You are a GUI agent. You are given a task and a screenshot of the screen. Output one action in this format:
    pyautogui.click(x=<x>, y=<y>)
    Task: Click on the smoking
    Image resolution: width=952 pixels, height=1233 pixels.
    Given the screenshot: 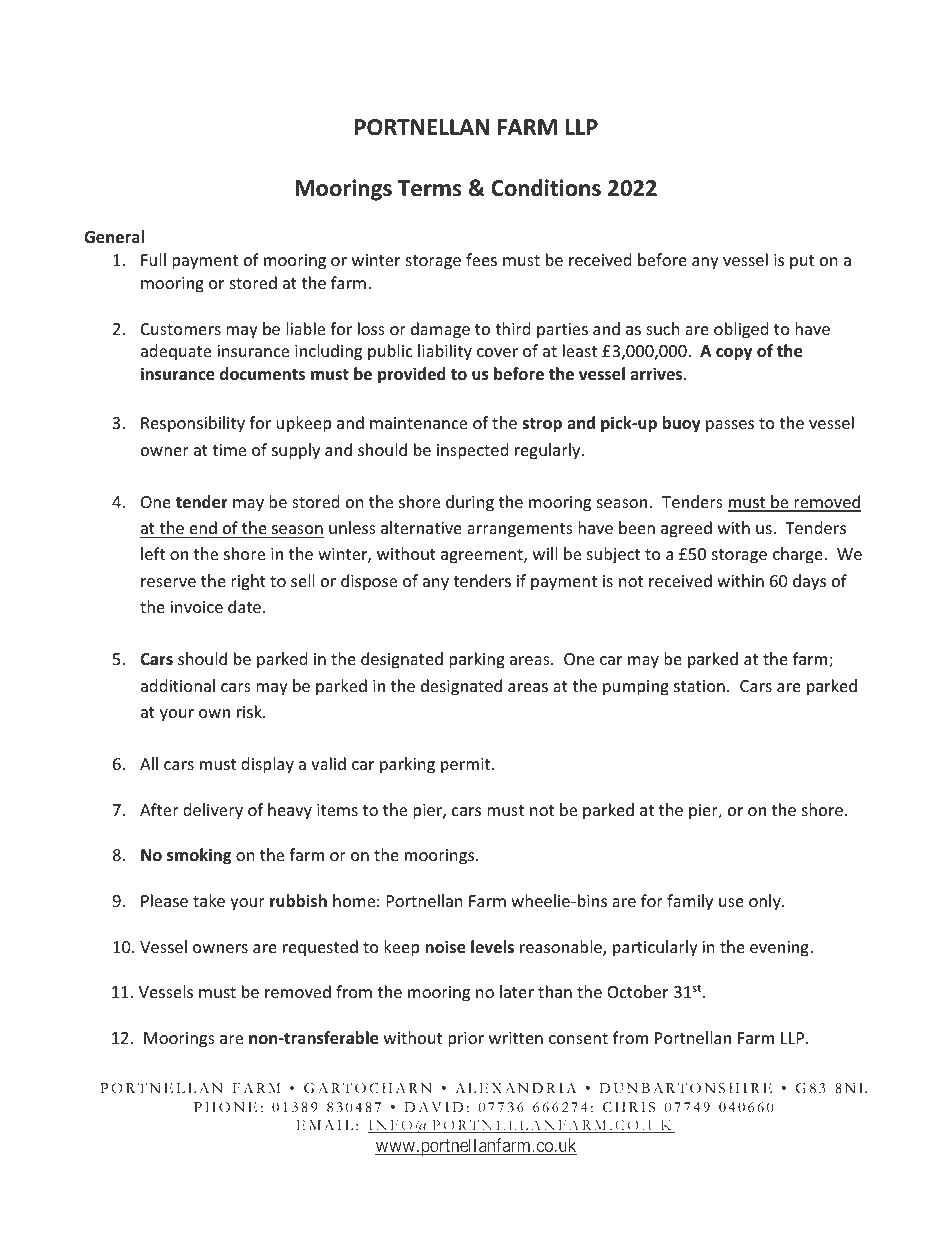 What is the action you would take?
    pyautogui.click(x=199, y=856)
